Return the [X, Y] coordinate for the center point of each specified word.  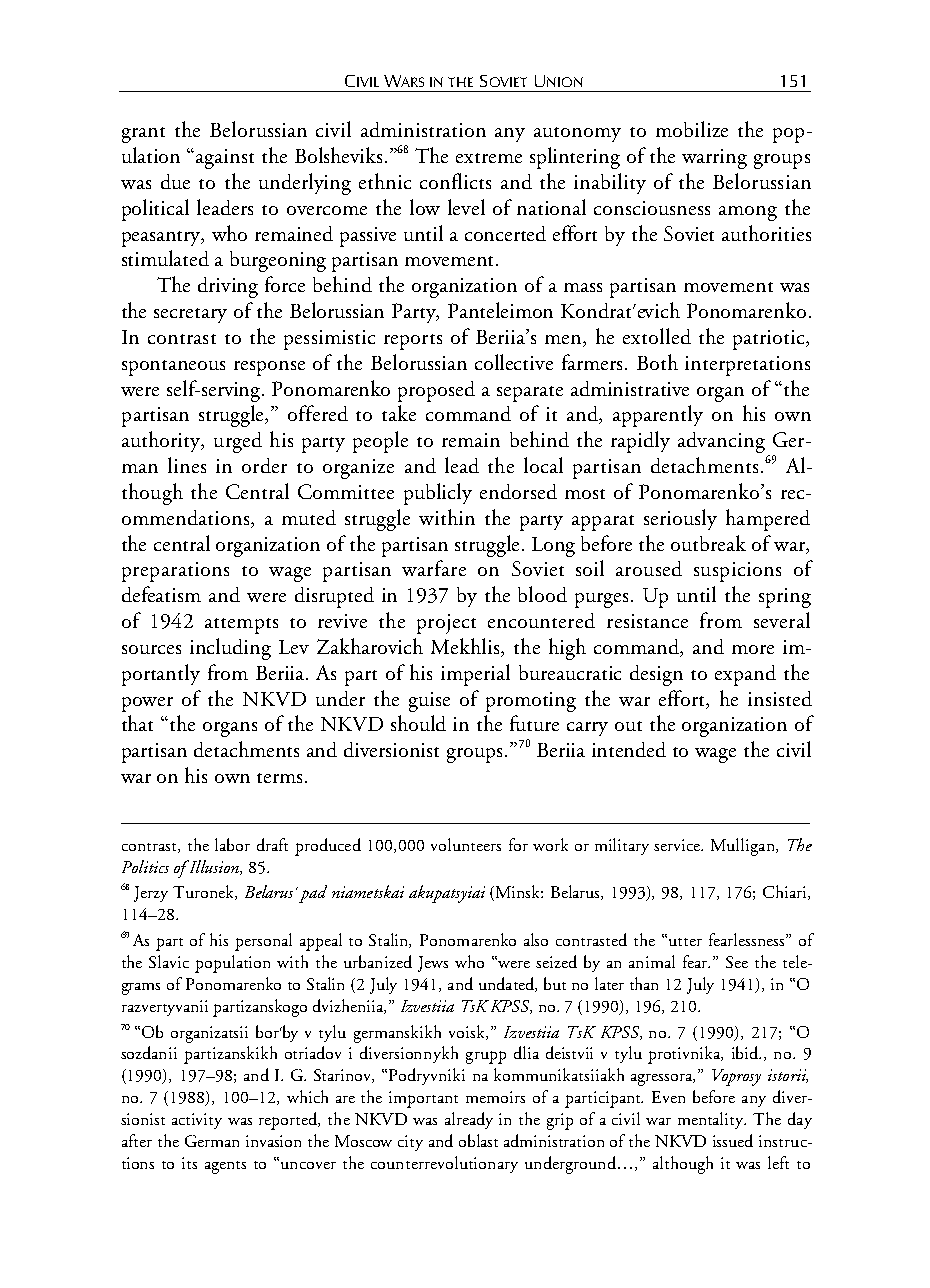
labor [232, 844]
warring [714, 159]
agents [225, 1167]
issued [733, 1140]
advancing [721, 442]
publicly [438, 494]
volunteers [466, 844]
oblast [478, 1140]
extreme [489, 158]
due [175, 181]
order [264, 465]
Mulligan [744, 847]
